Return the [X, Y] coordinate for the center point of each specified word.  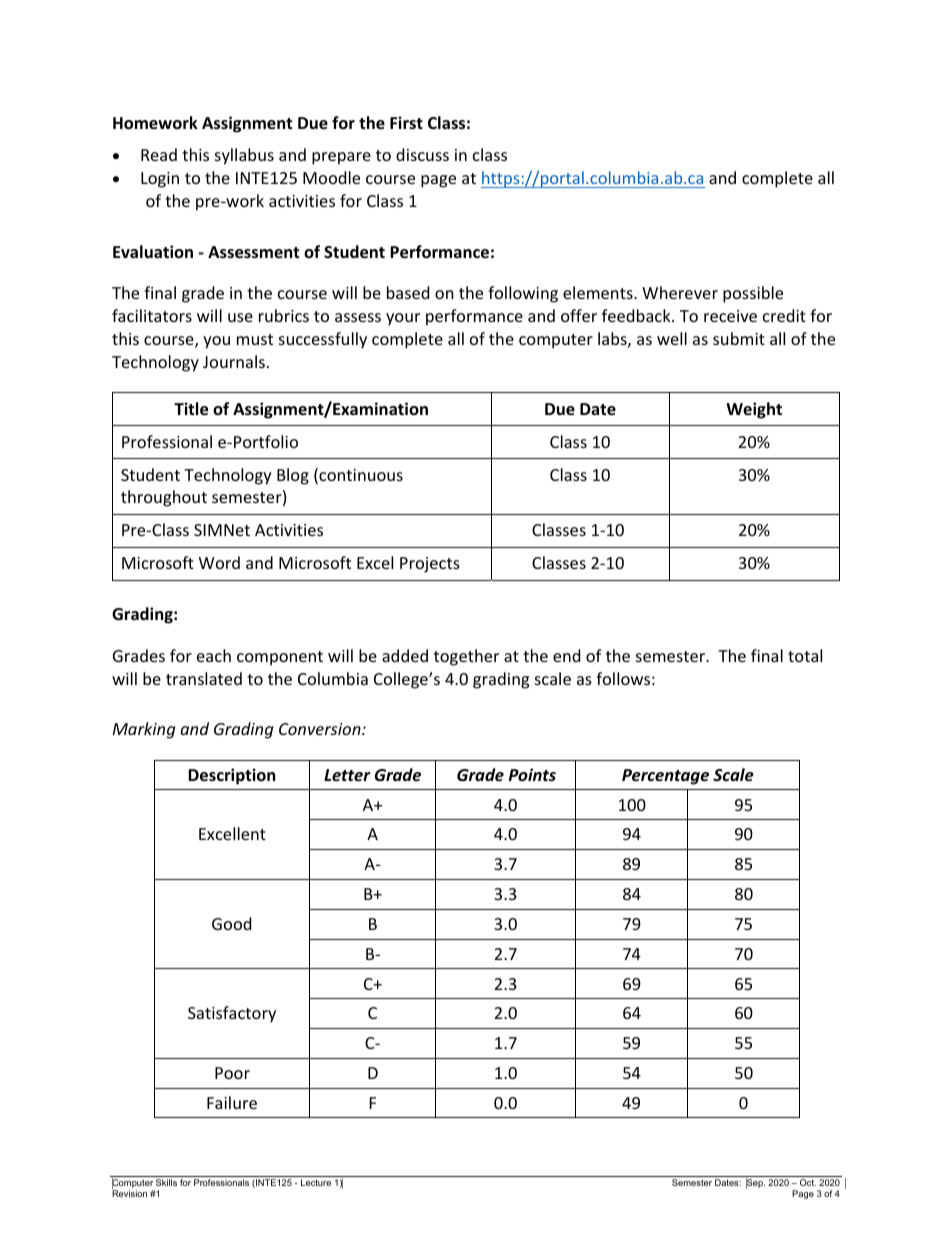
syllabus [244, 156]
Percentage [665, 777]
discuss [422, 154]
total [805, 655]
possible [753, 294]
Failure [232, 1102]
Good [231, 923]
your [403, 319]
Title [191, 409]
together [466, 657]
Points [532, 774]
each [214, 655]
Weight [754, 410]
